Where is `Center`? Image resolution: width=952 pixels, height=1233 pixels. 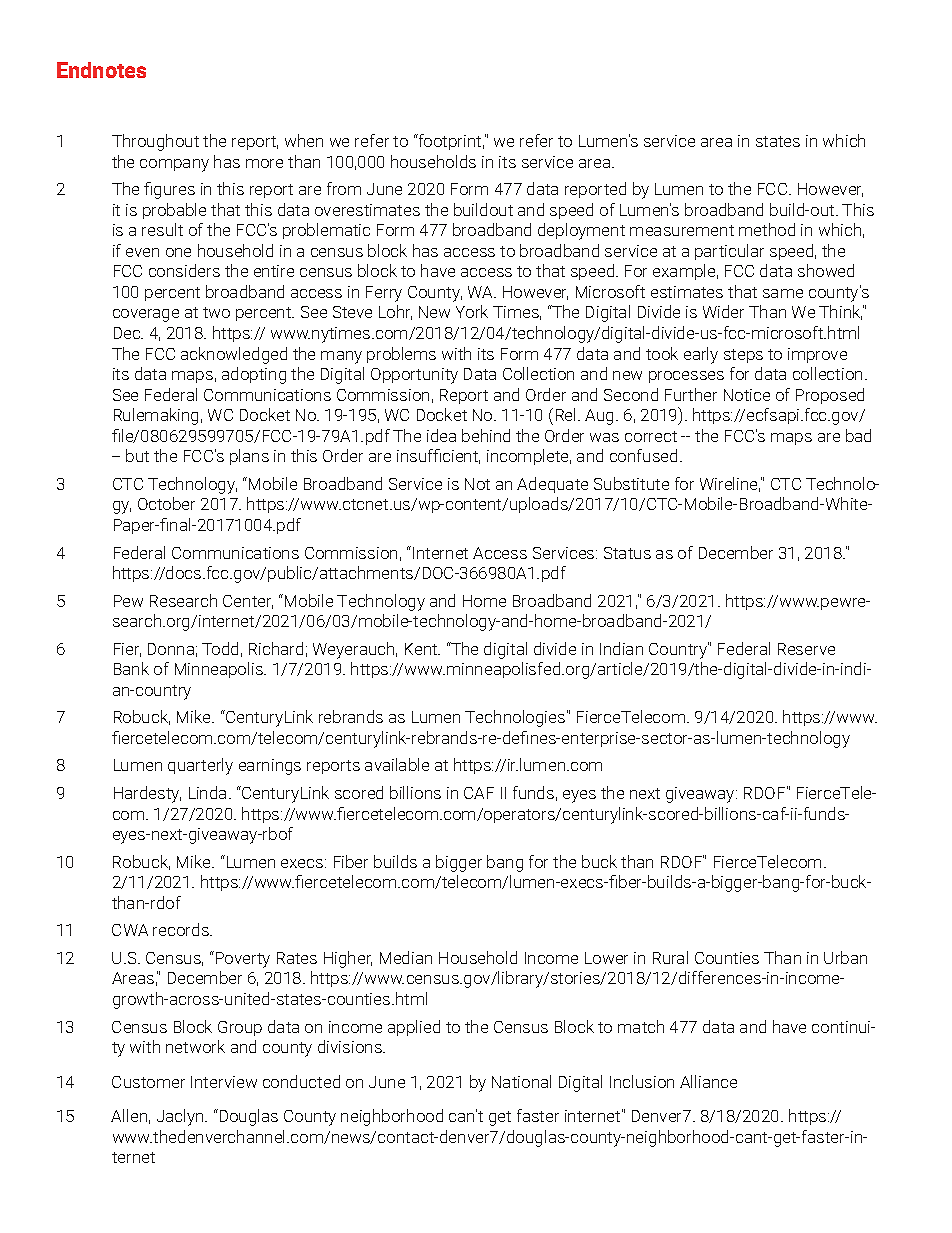 Center is located at coordinates (248, 602).
